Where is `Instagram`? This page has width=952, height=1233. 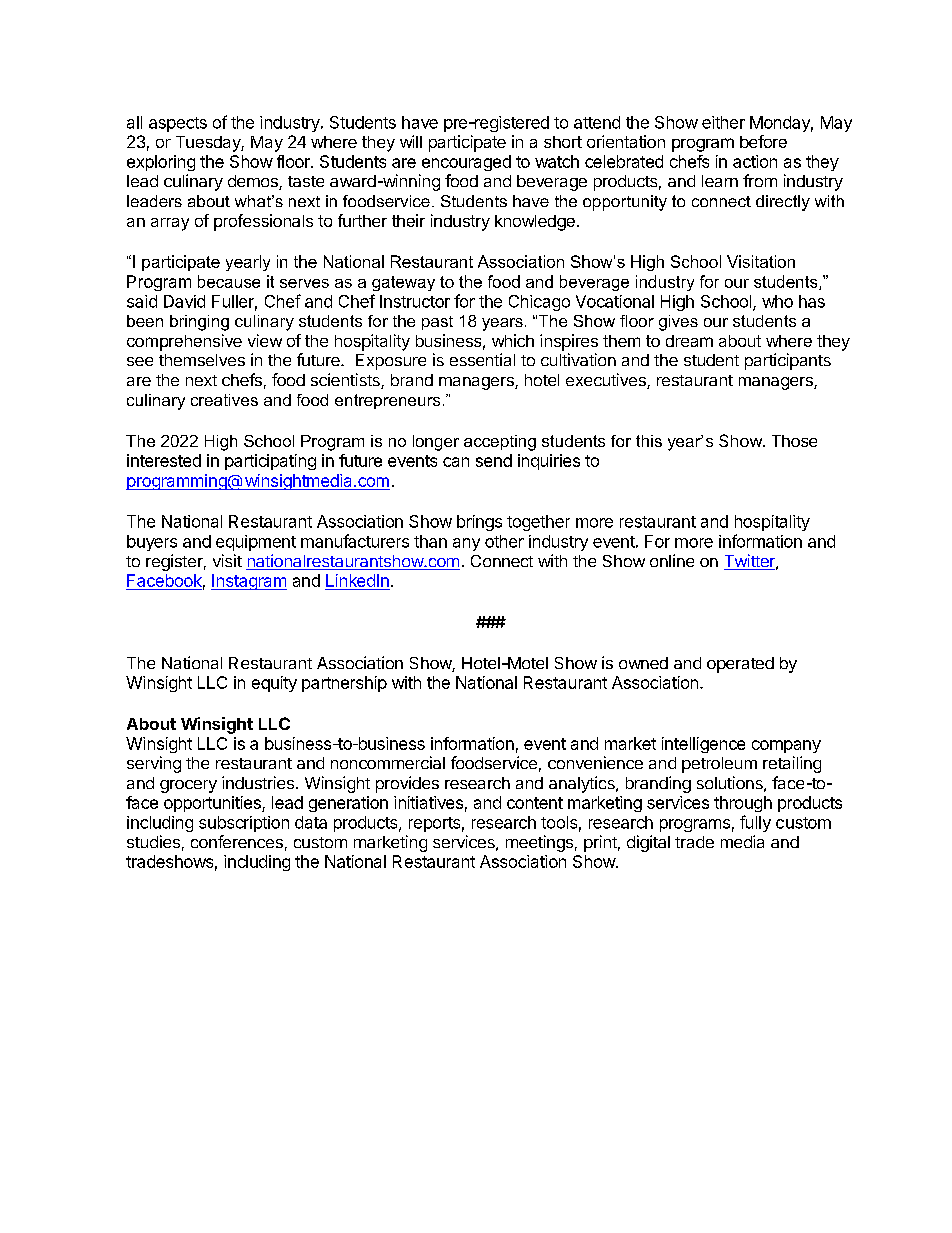 Instagram is located at coordinates (249, 582).
